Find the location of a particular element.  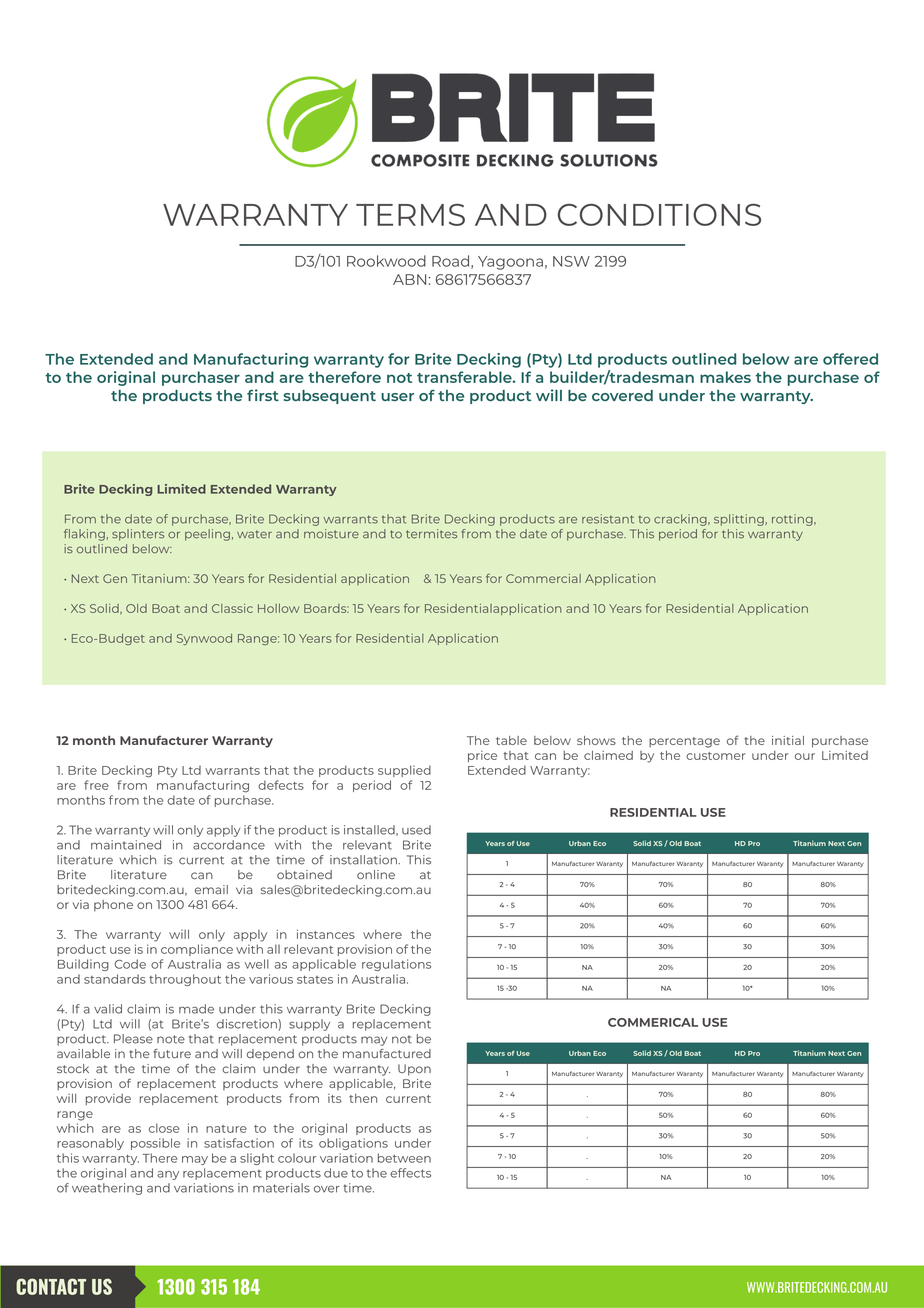

customer is located at coordinates (715, 756).
